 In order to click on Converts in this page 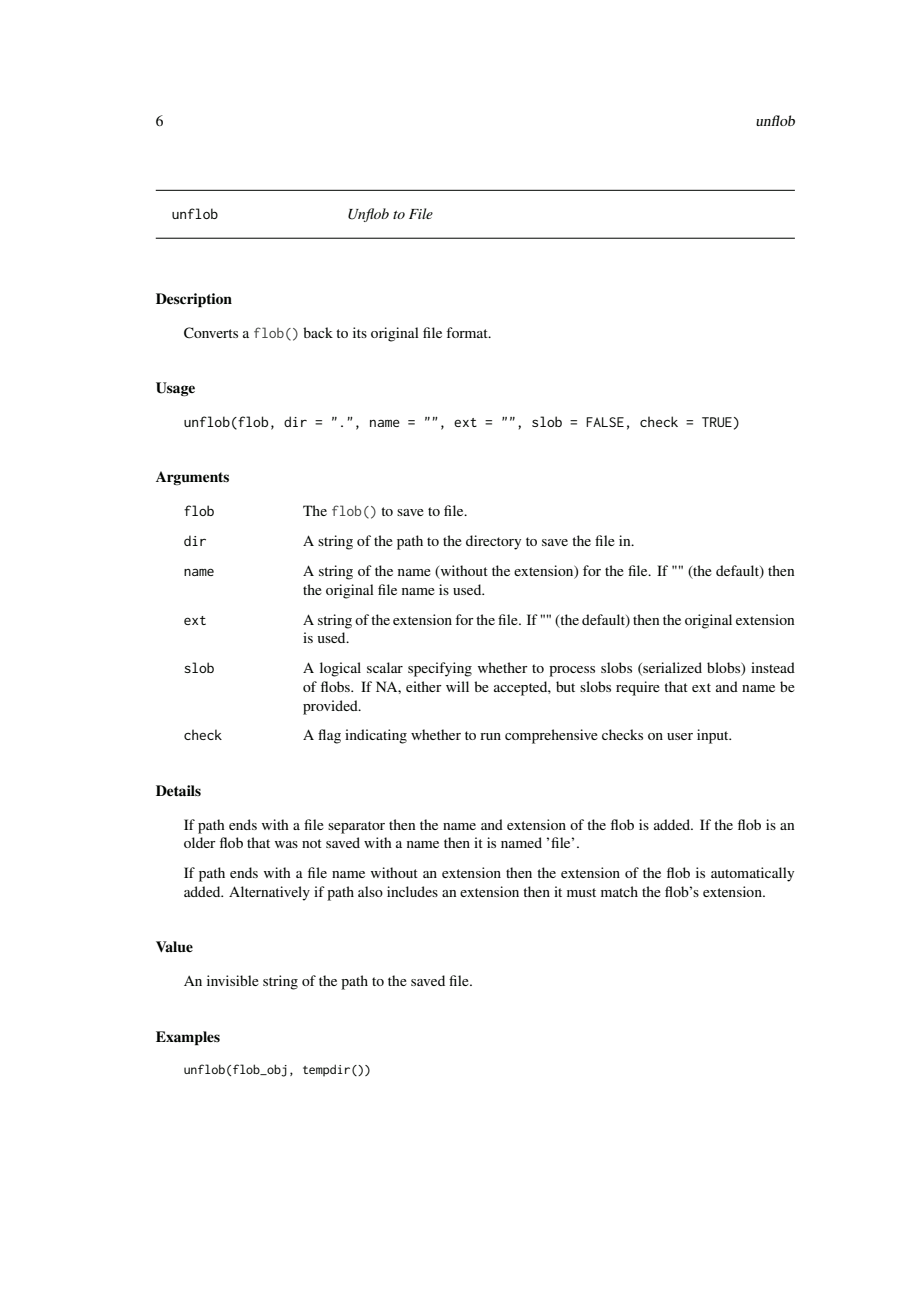, I will do `click(211, 333)`.
